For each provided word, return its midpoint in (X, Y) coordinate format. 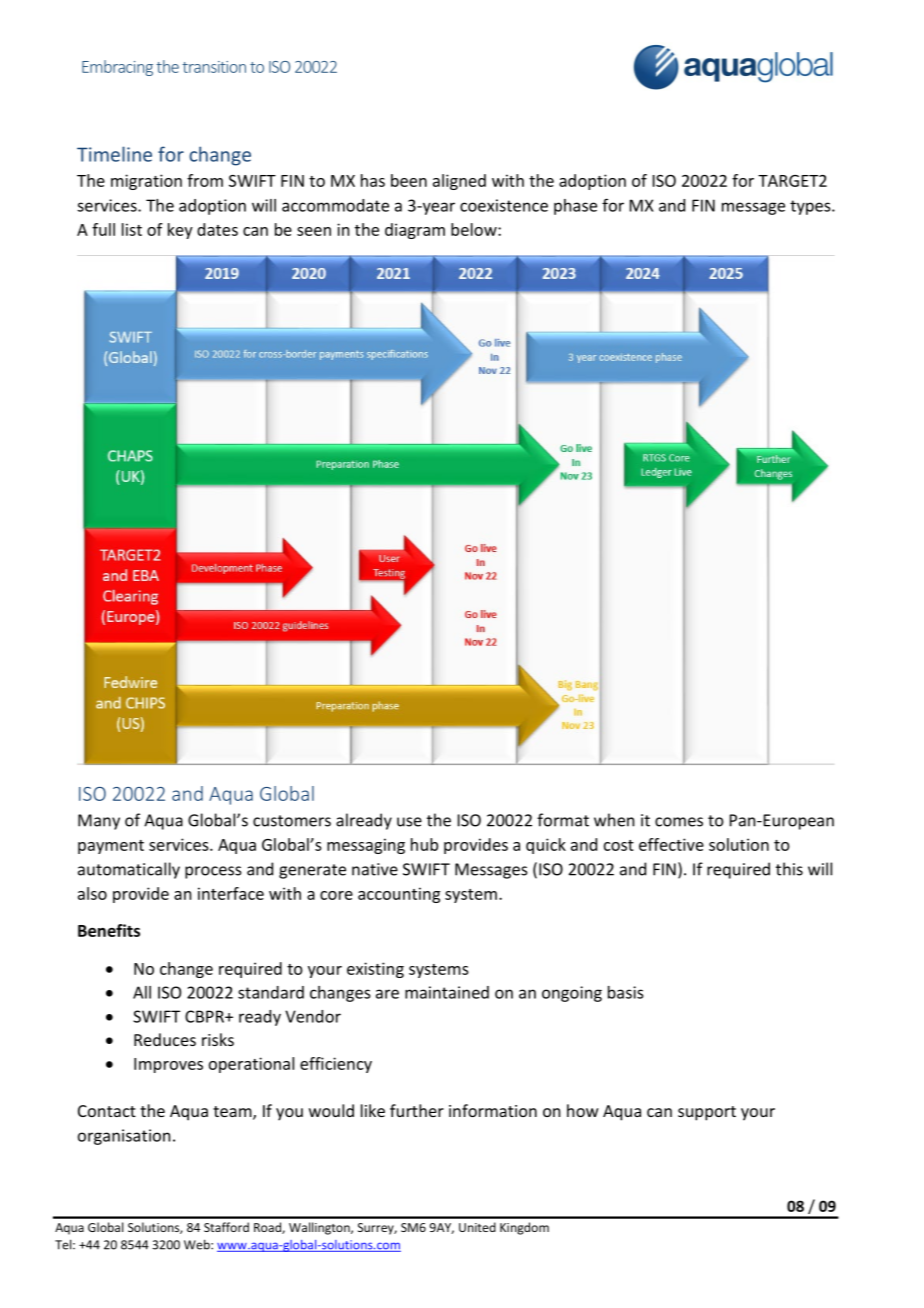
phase (575, 207)
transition (214, 67)
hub (424, 844)
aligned (459, 182)
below (475, 229)
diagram (415, 231)
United (477, 1227)
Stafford (226, 1227)
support (707, 1113)
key (180, 231)
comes (679, 822)
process (213, 872)
